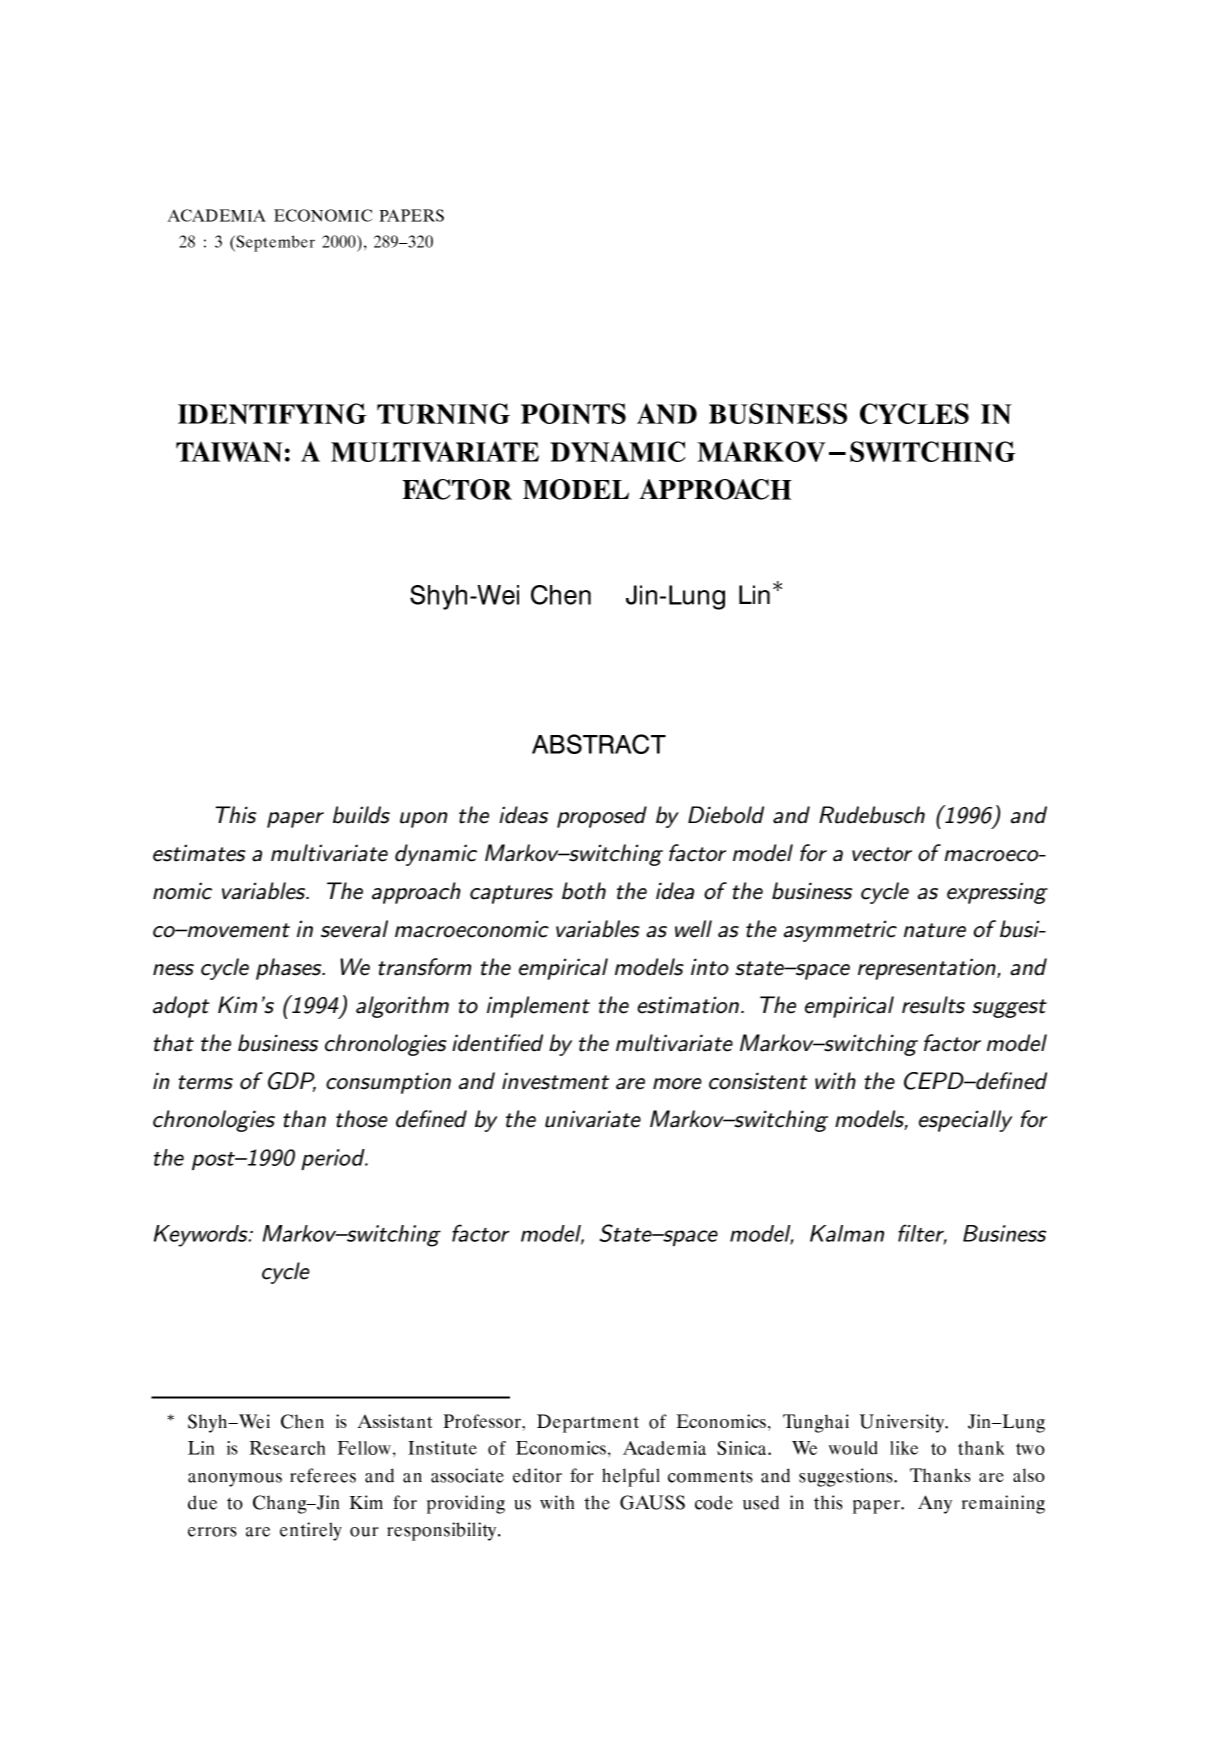  I want to click on Any, so click(935, 1504).
